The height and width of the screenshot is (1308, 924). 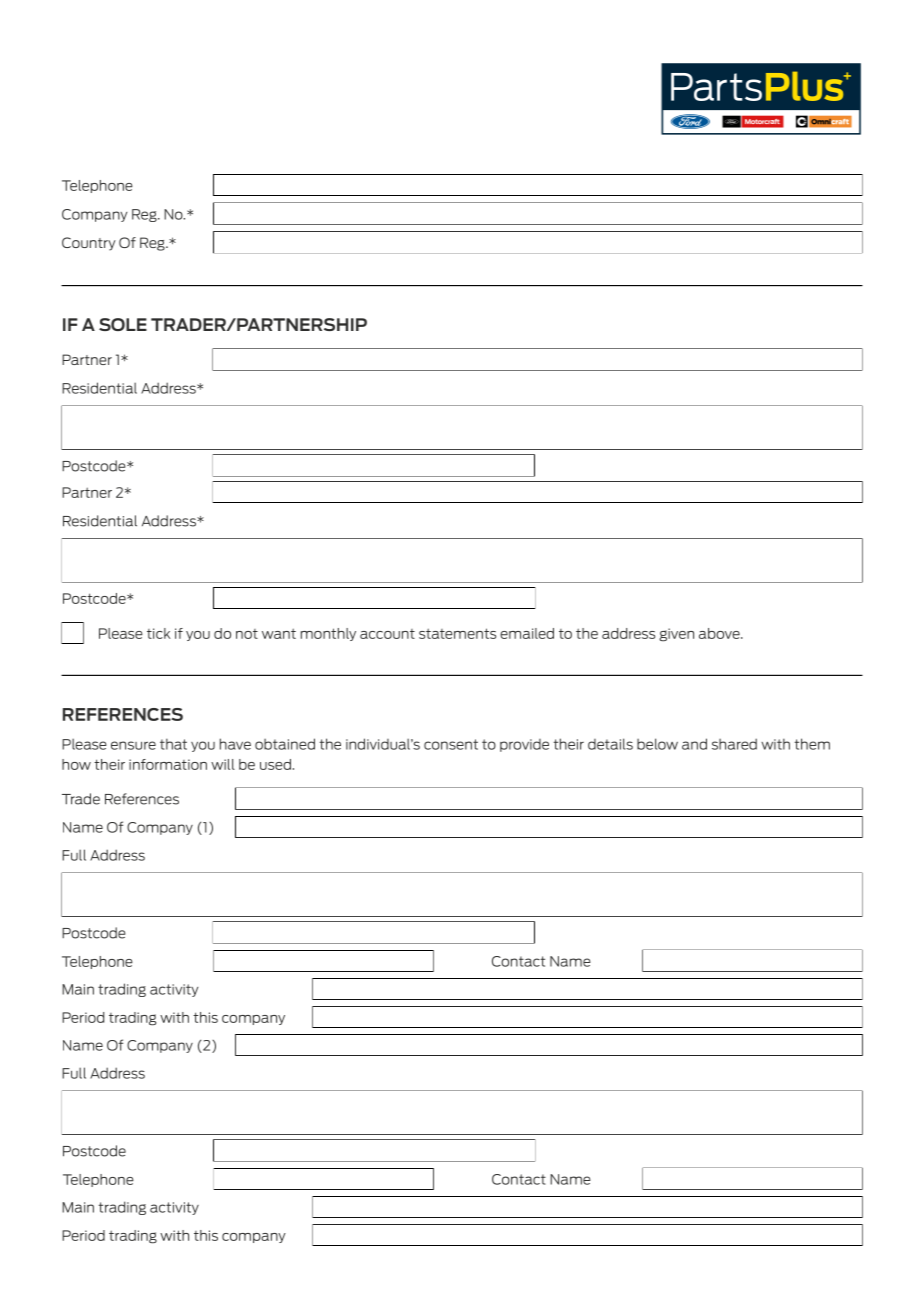 What do you see at coordinates (173, 744) in the screenshot?
I see `that` at bounding box center [173, 744].
